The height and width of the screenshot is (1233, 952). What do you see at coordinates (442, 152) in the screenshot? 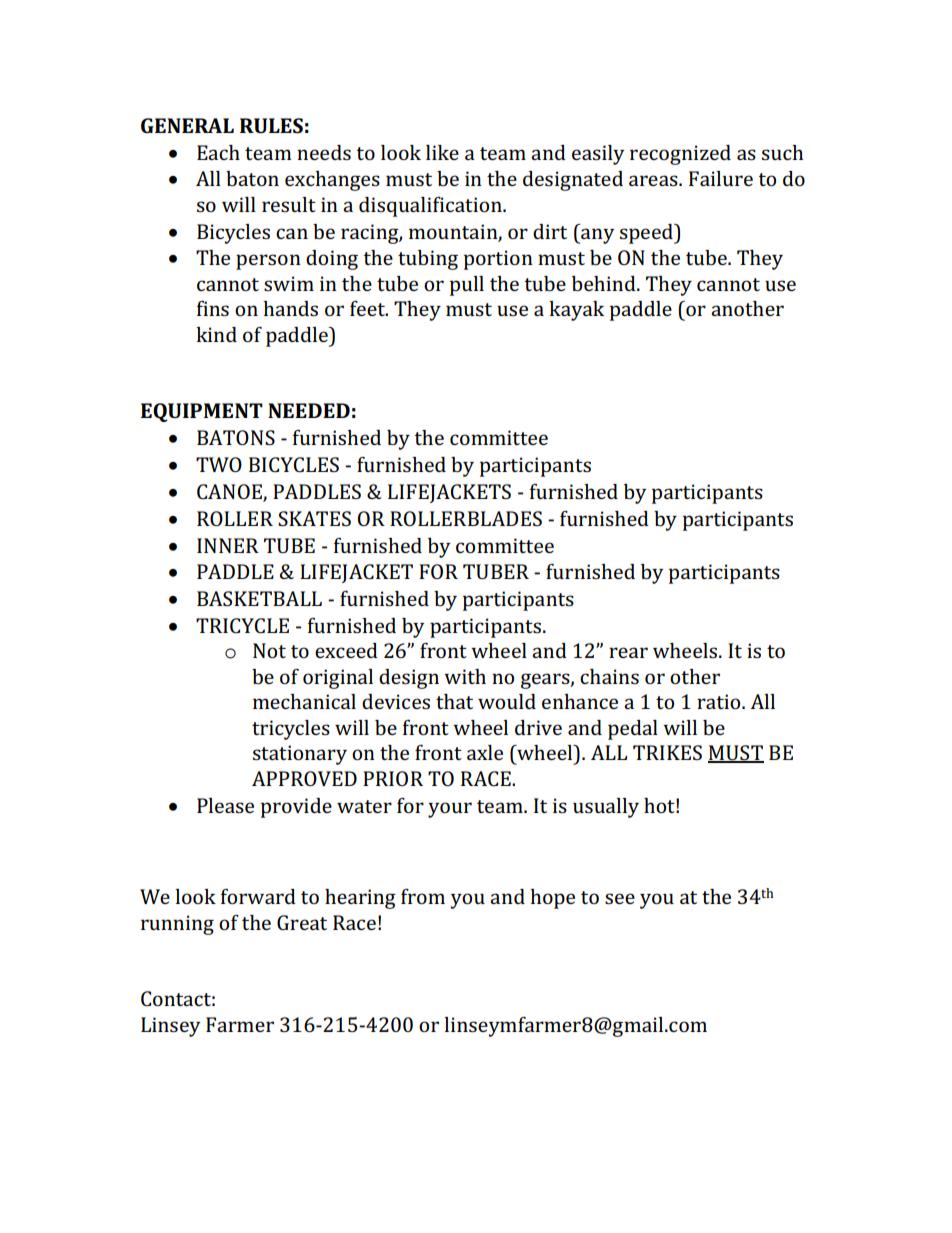
I see `like` at bounding box center [442, 152].
